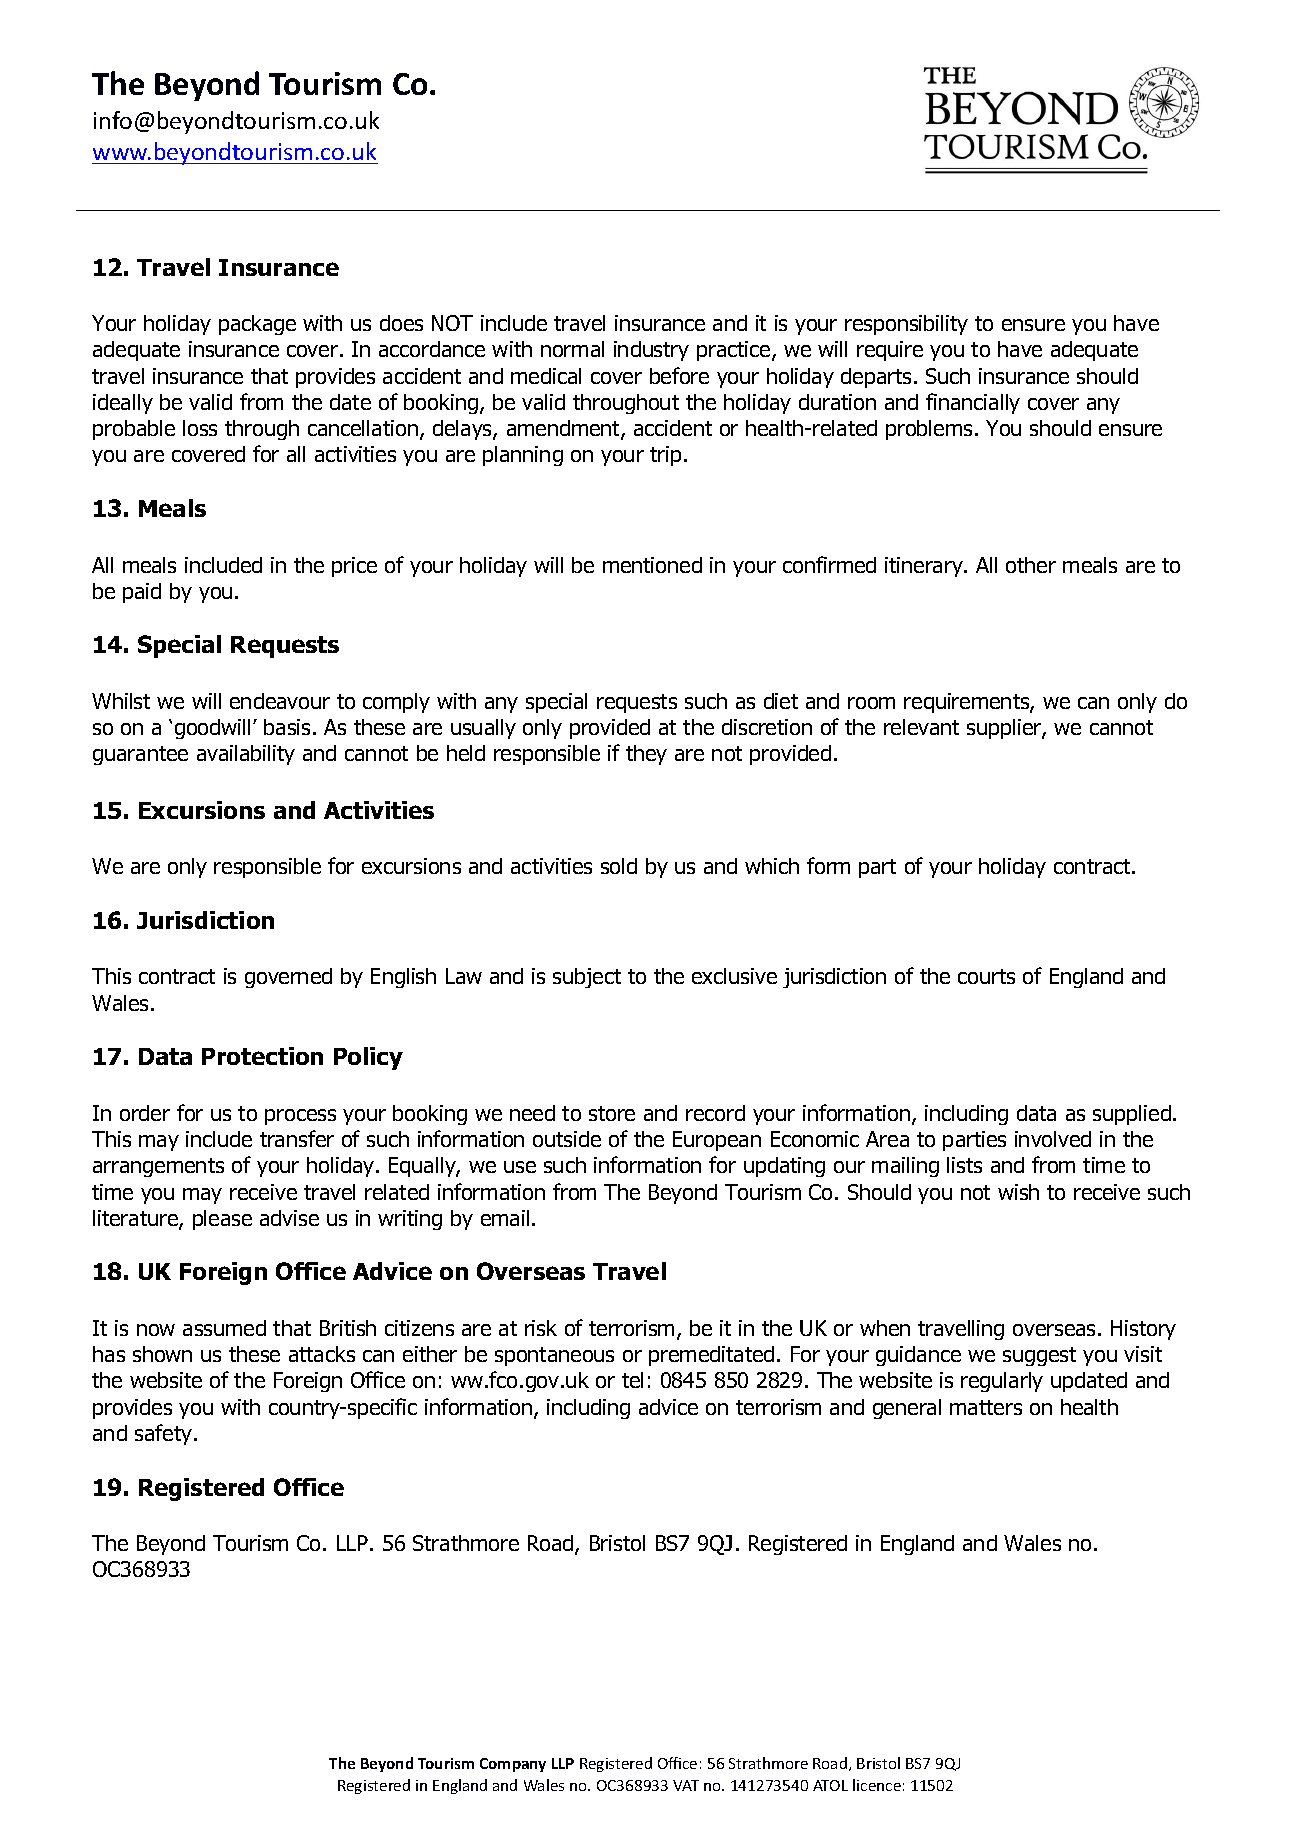  Describe the element at coordinates (246, 755) in the image. I see `availability` at that location.
